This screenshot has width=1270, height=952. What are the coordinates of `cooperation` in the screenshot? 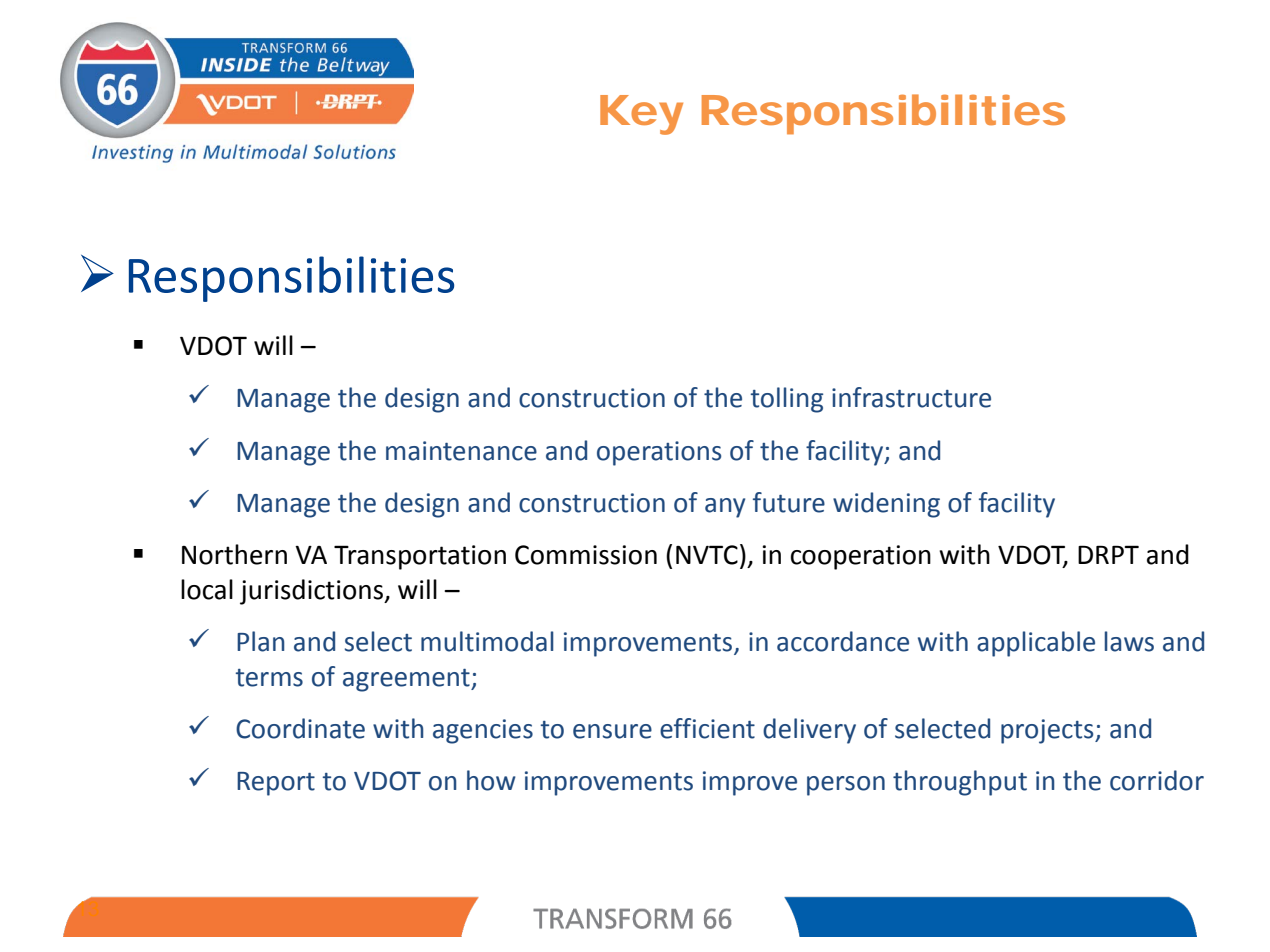 It's located at (861, 557).
